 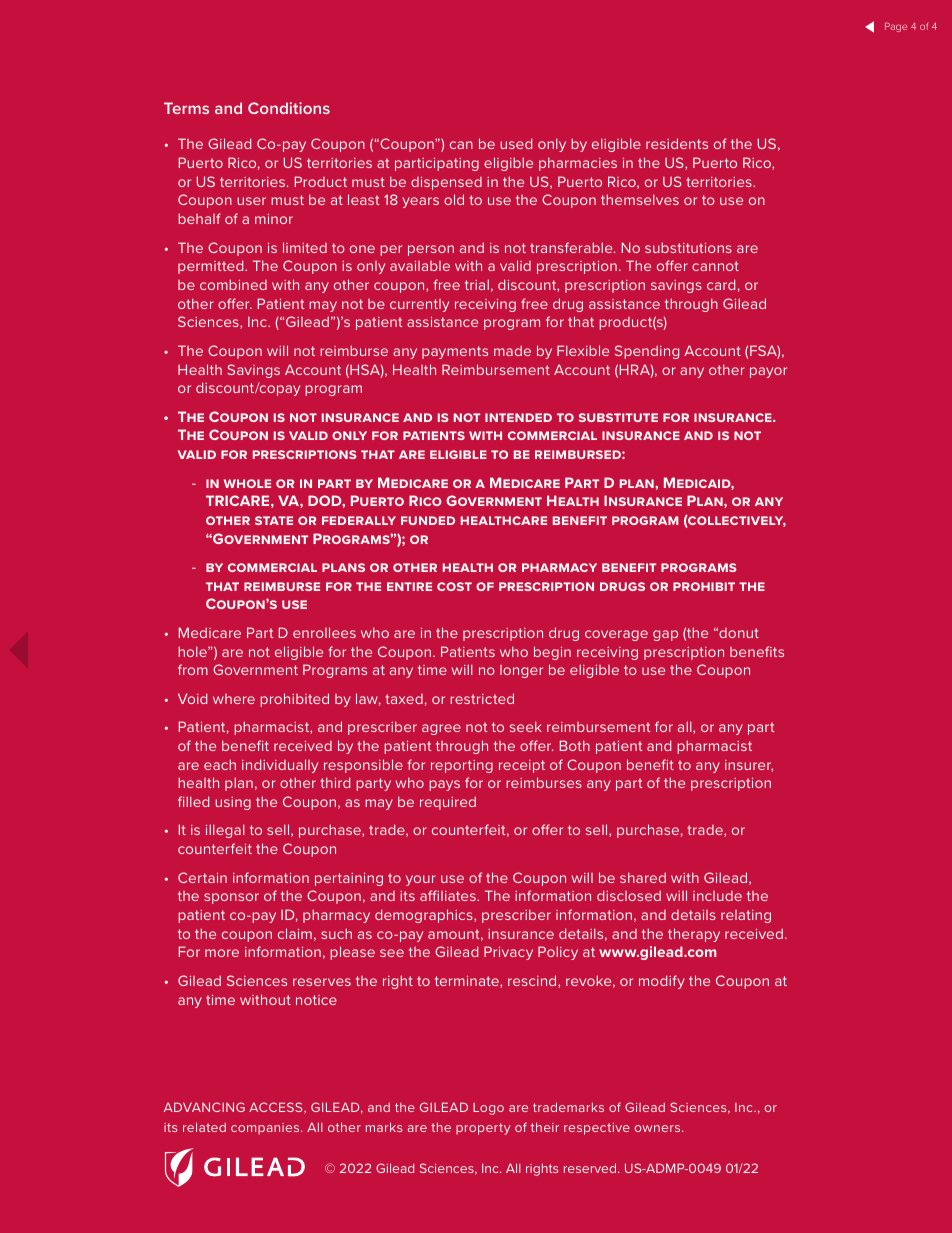 What do you see at coordinates (665, 635) in the document?
I see `gap` at bounding box center [665, 635].
